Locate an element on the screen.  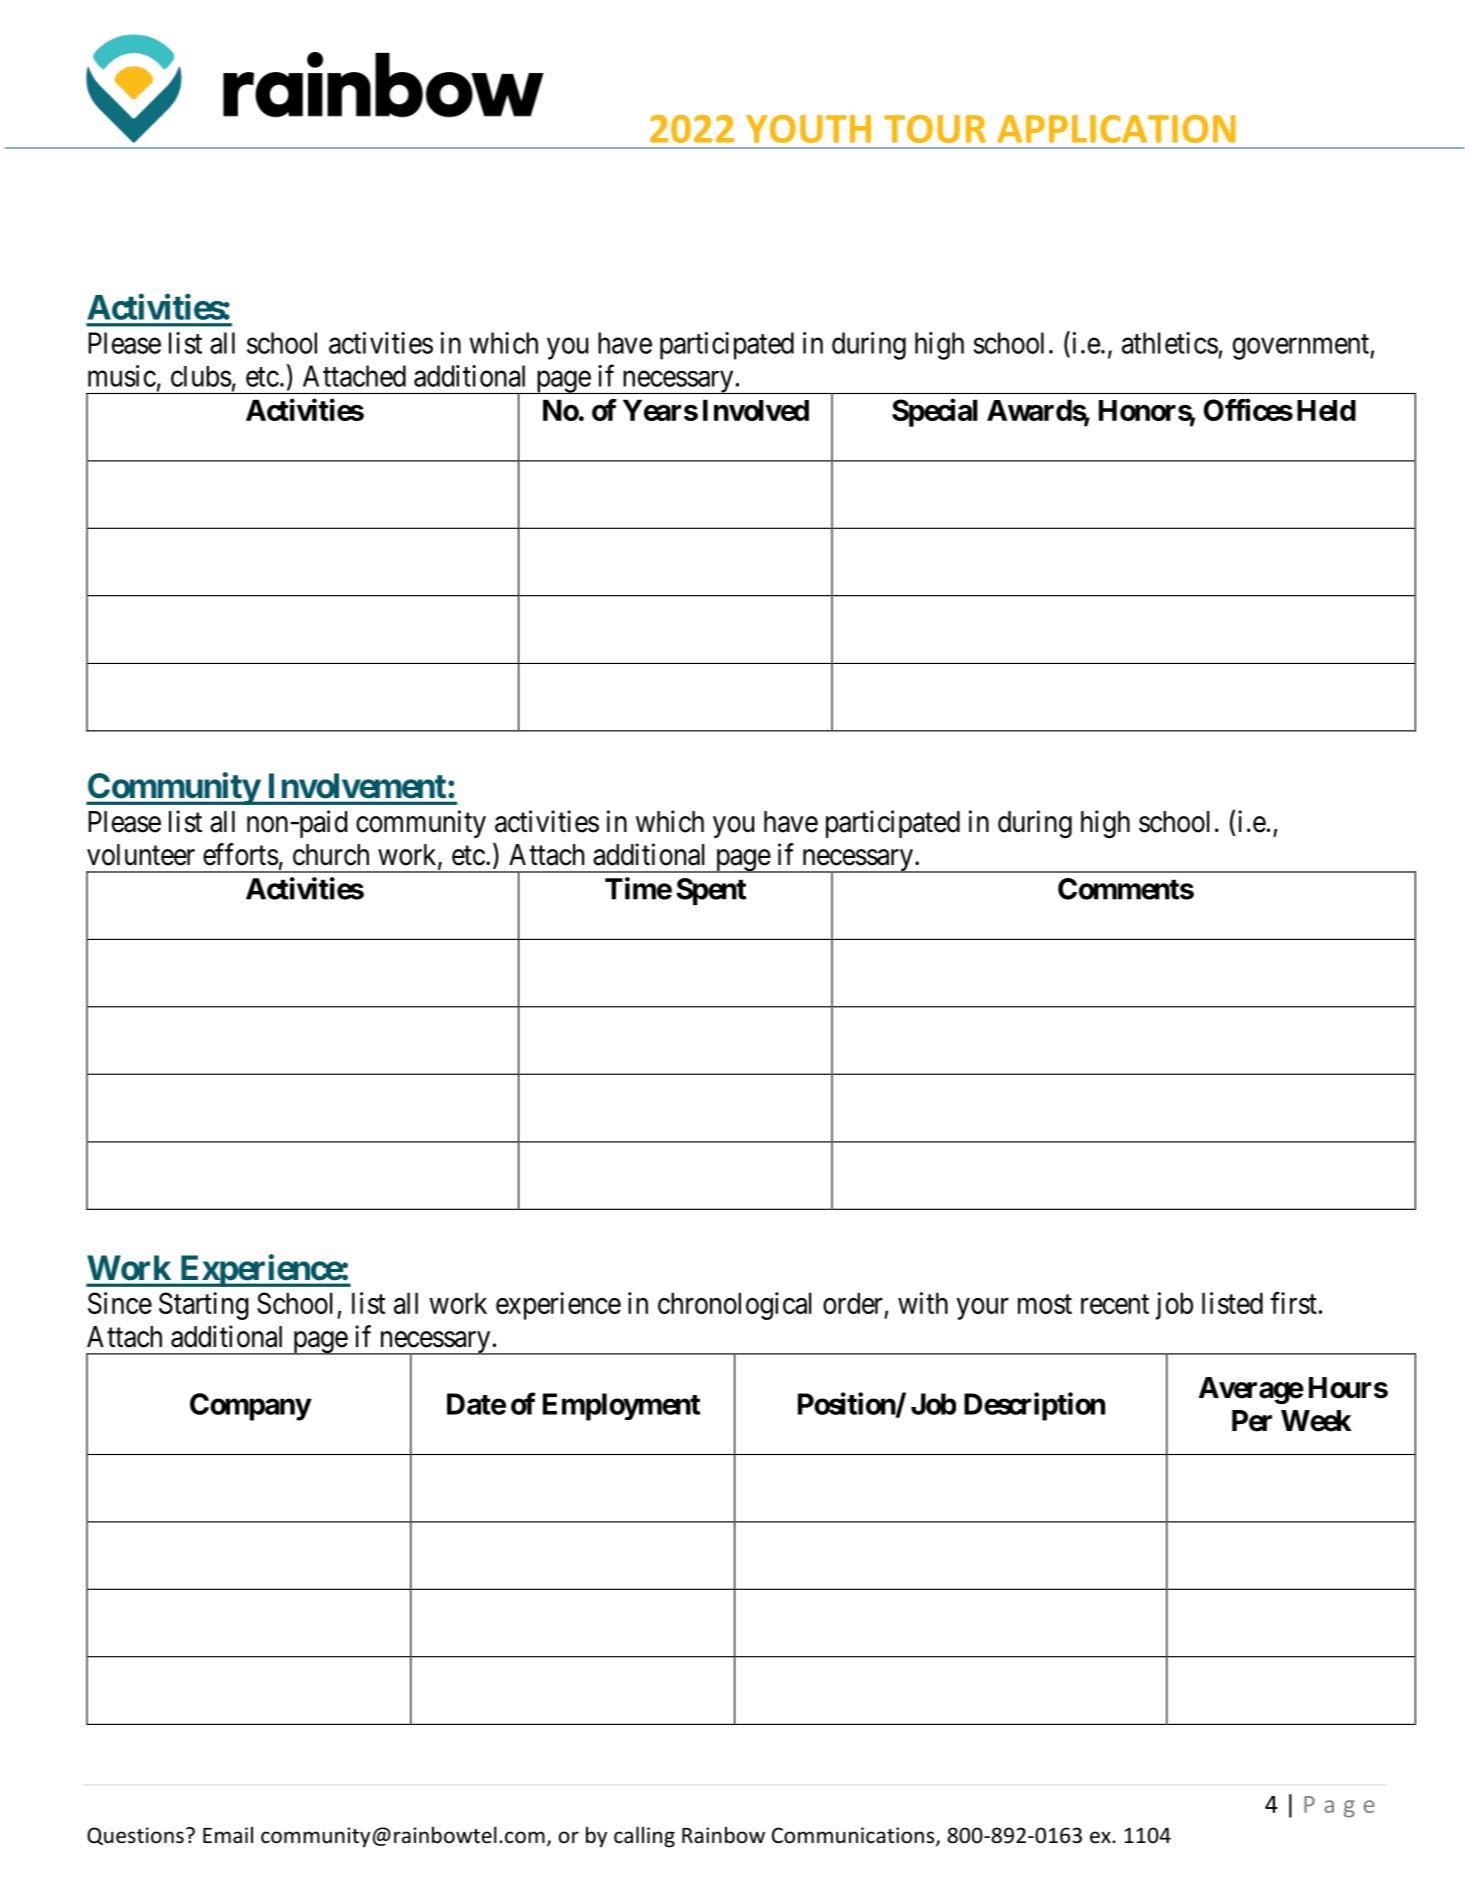
efforts is located at coordinates (240, 854).
